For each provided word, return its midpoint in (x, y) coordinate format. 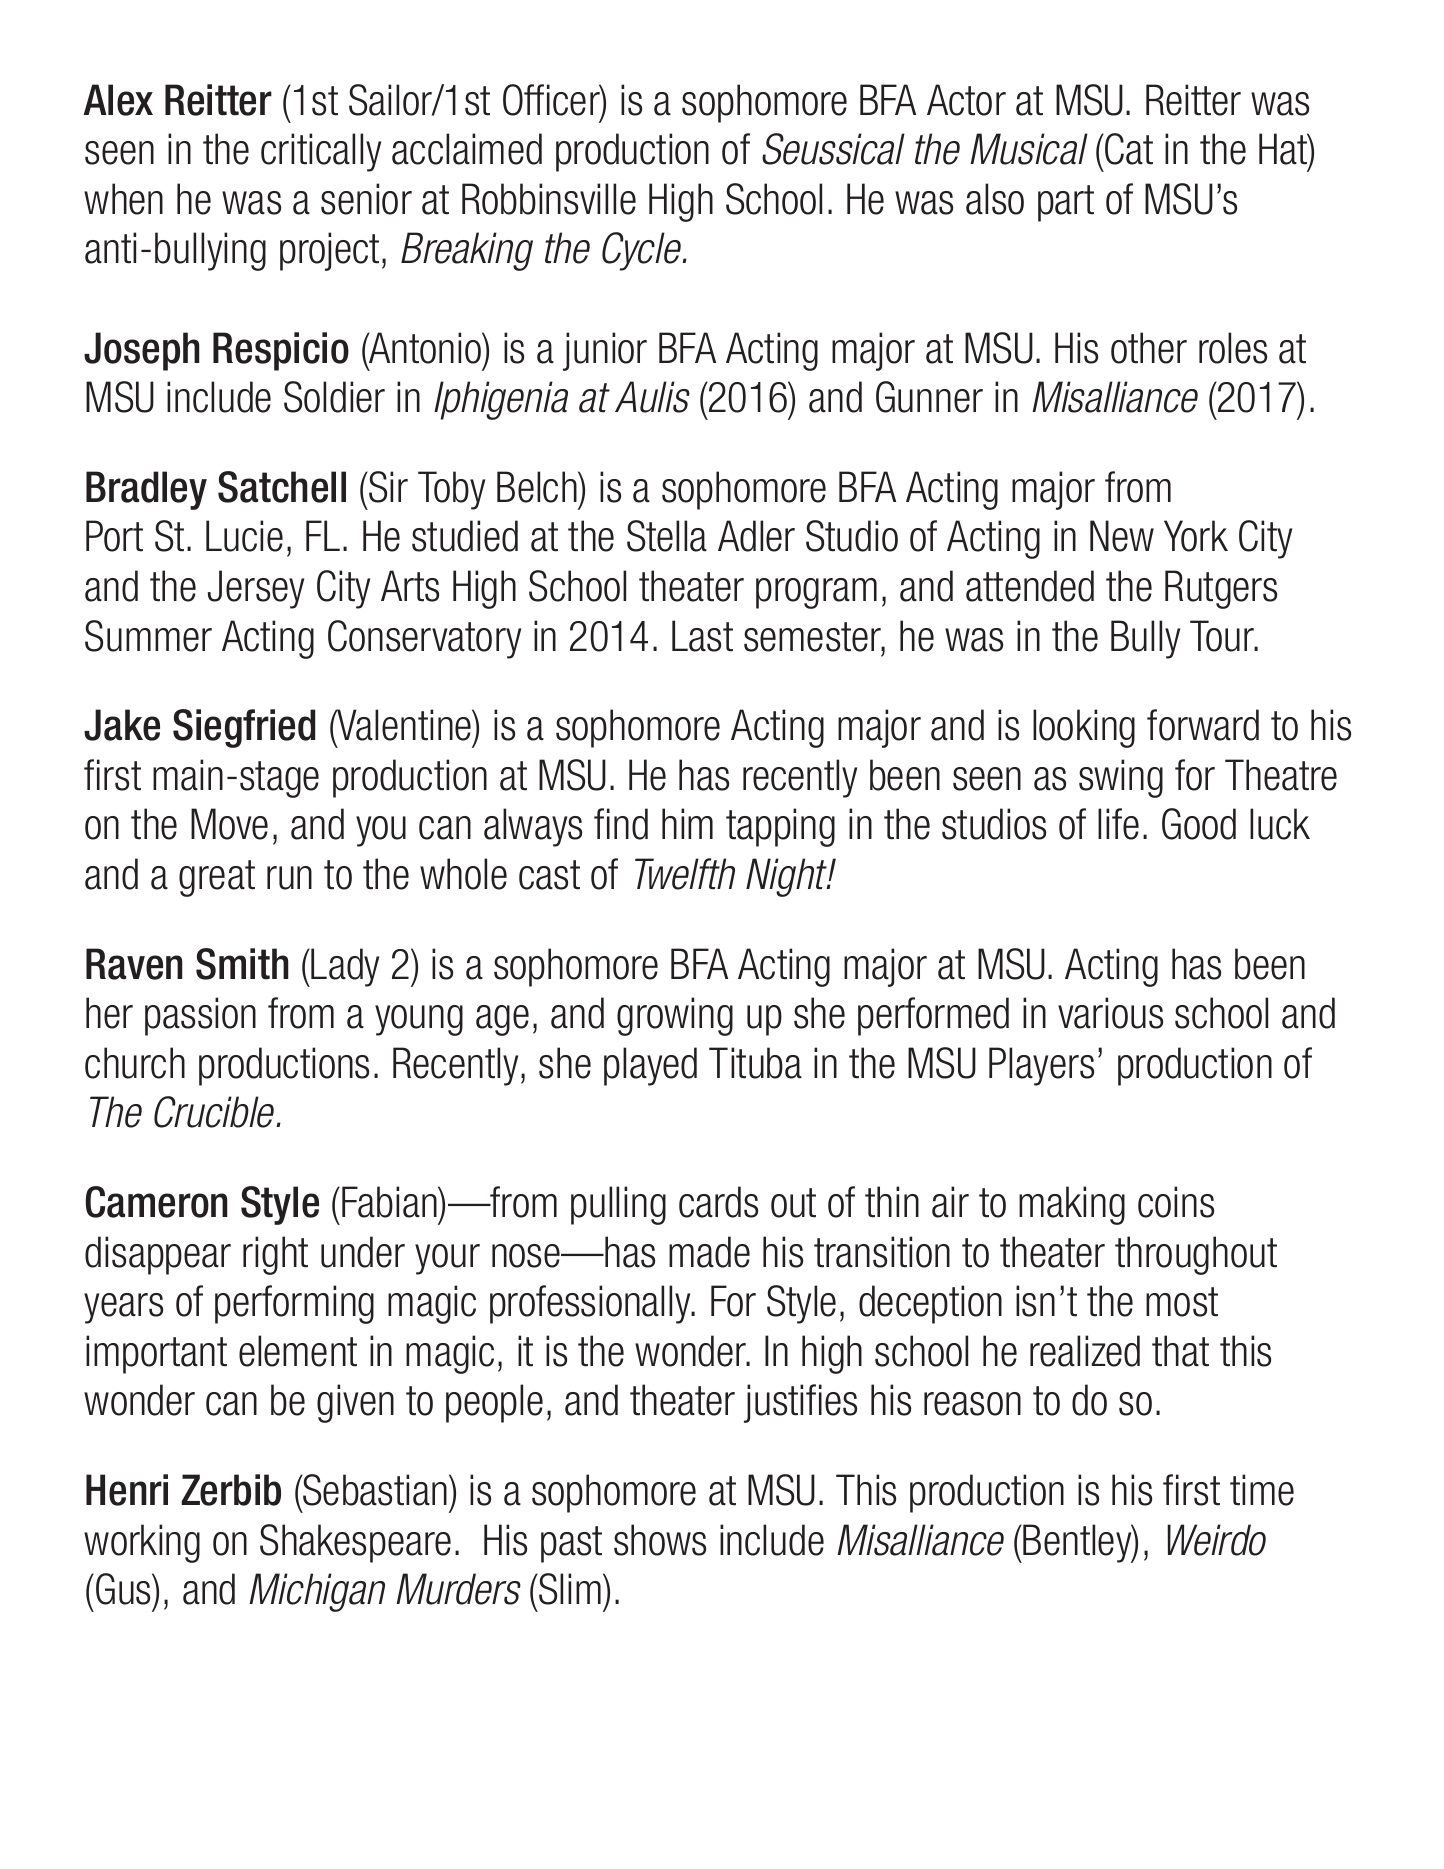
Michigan (317, 1592)
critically (321, 152)
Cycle (642, 251)
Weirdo (1216, 1540)
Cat (1128, 149)
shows (660, 1540)
